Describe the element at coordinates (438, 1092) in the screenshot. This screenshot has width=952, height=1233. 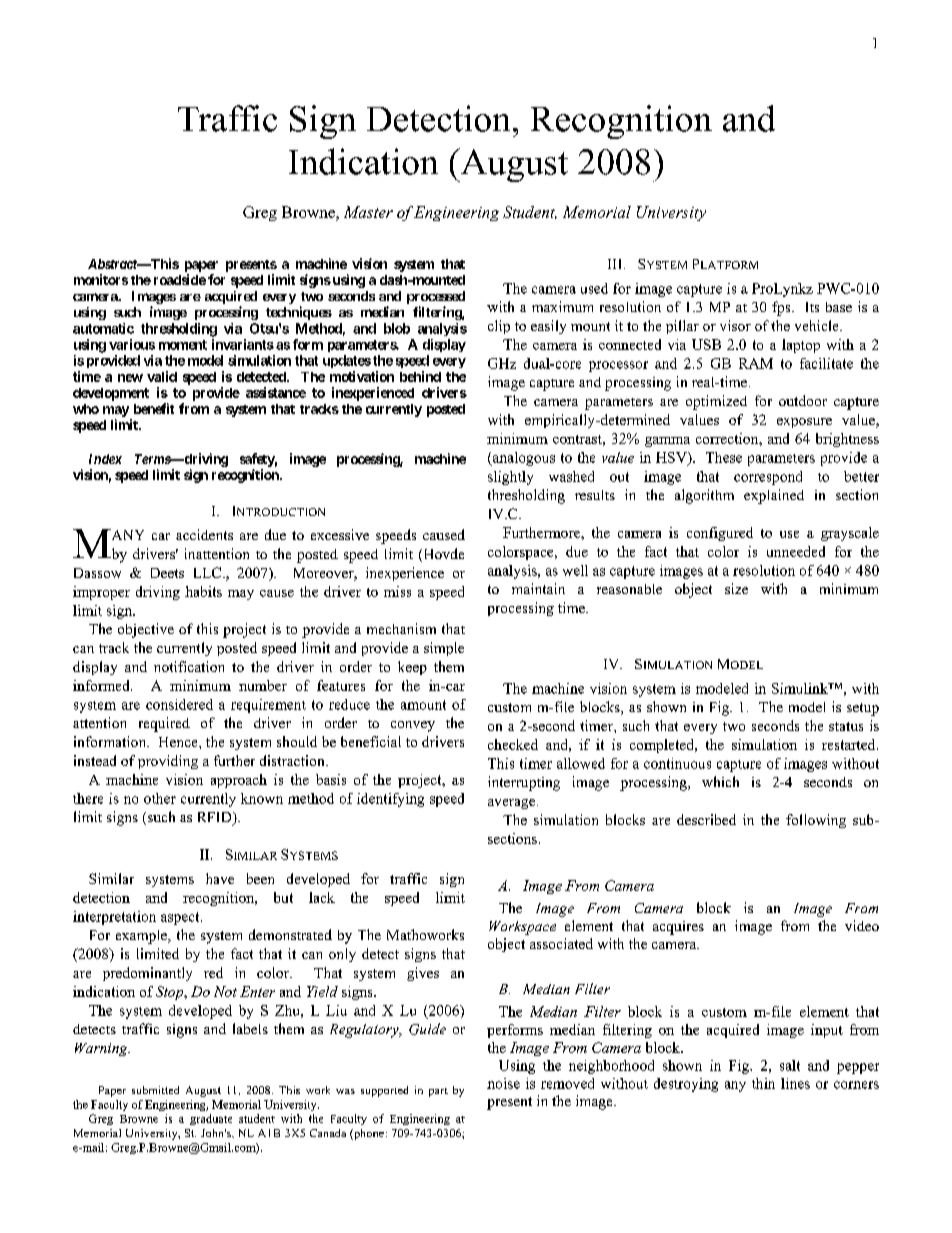
I see `part` at that location.
